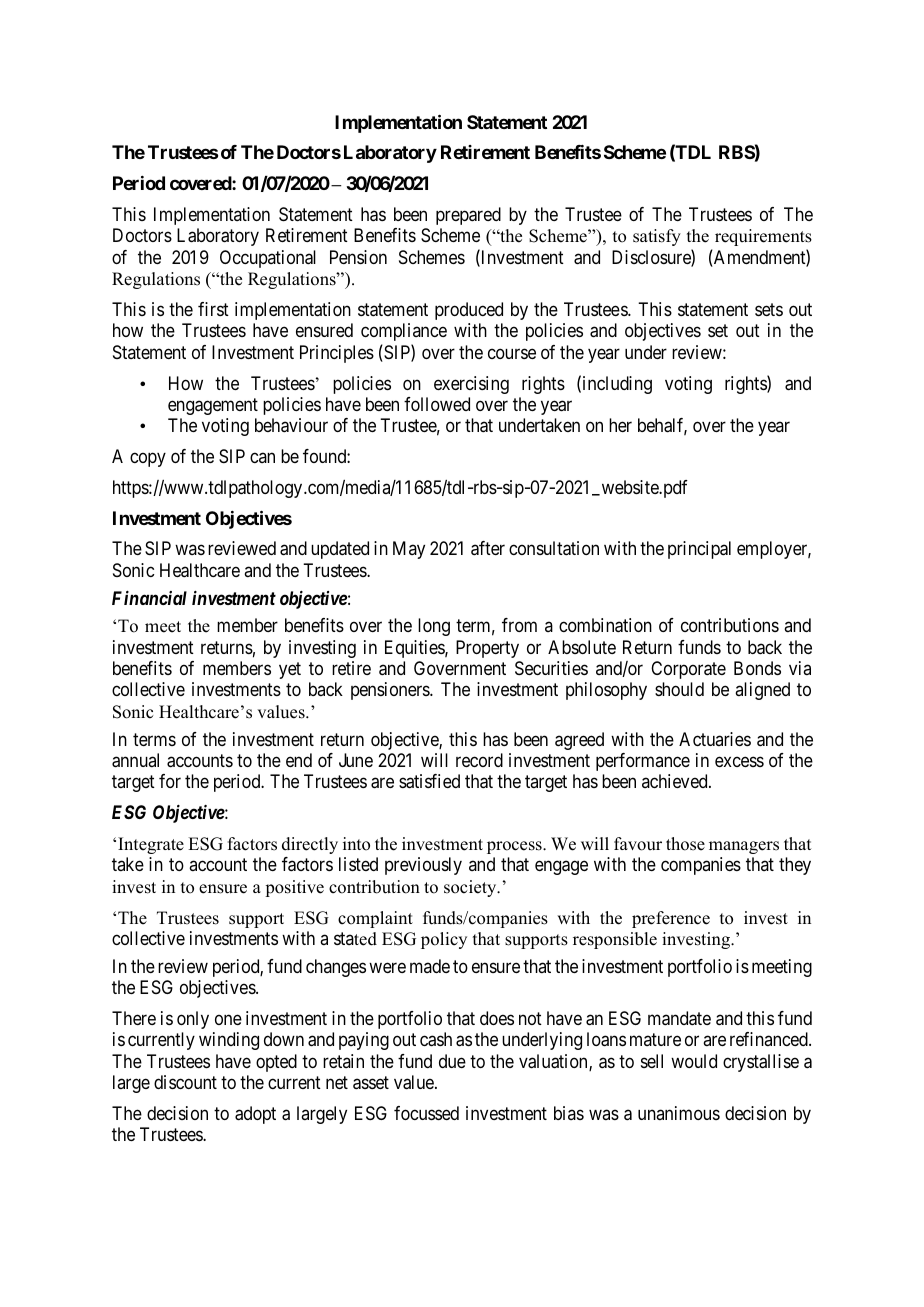 This document has height=1307, width=924. I want to click on after, so click(488, 548).
